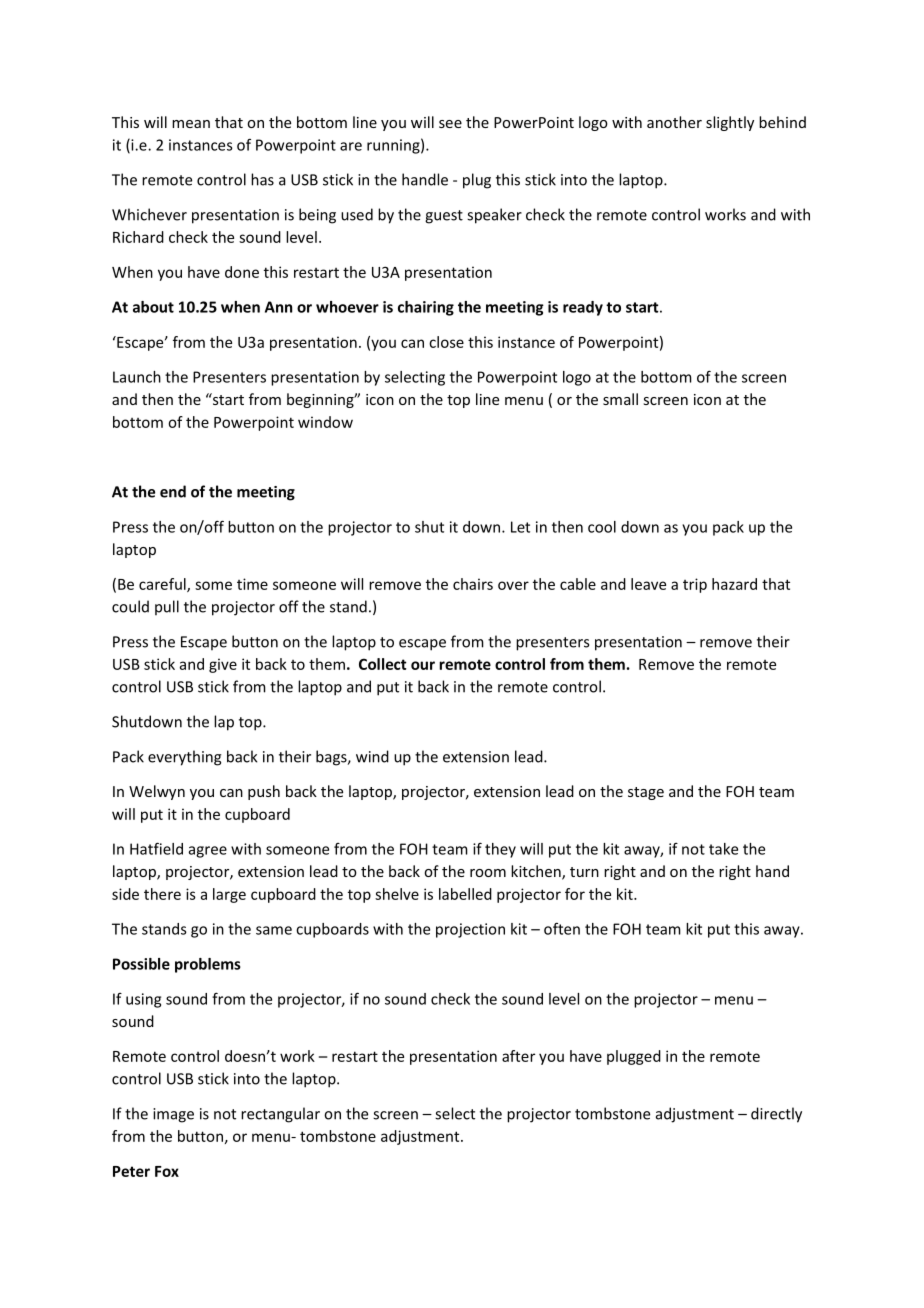 The height and width of the screenshot is (1308, 924). I want to click on give, so click(223, 665).
